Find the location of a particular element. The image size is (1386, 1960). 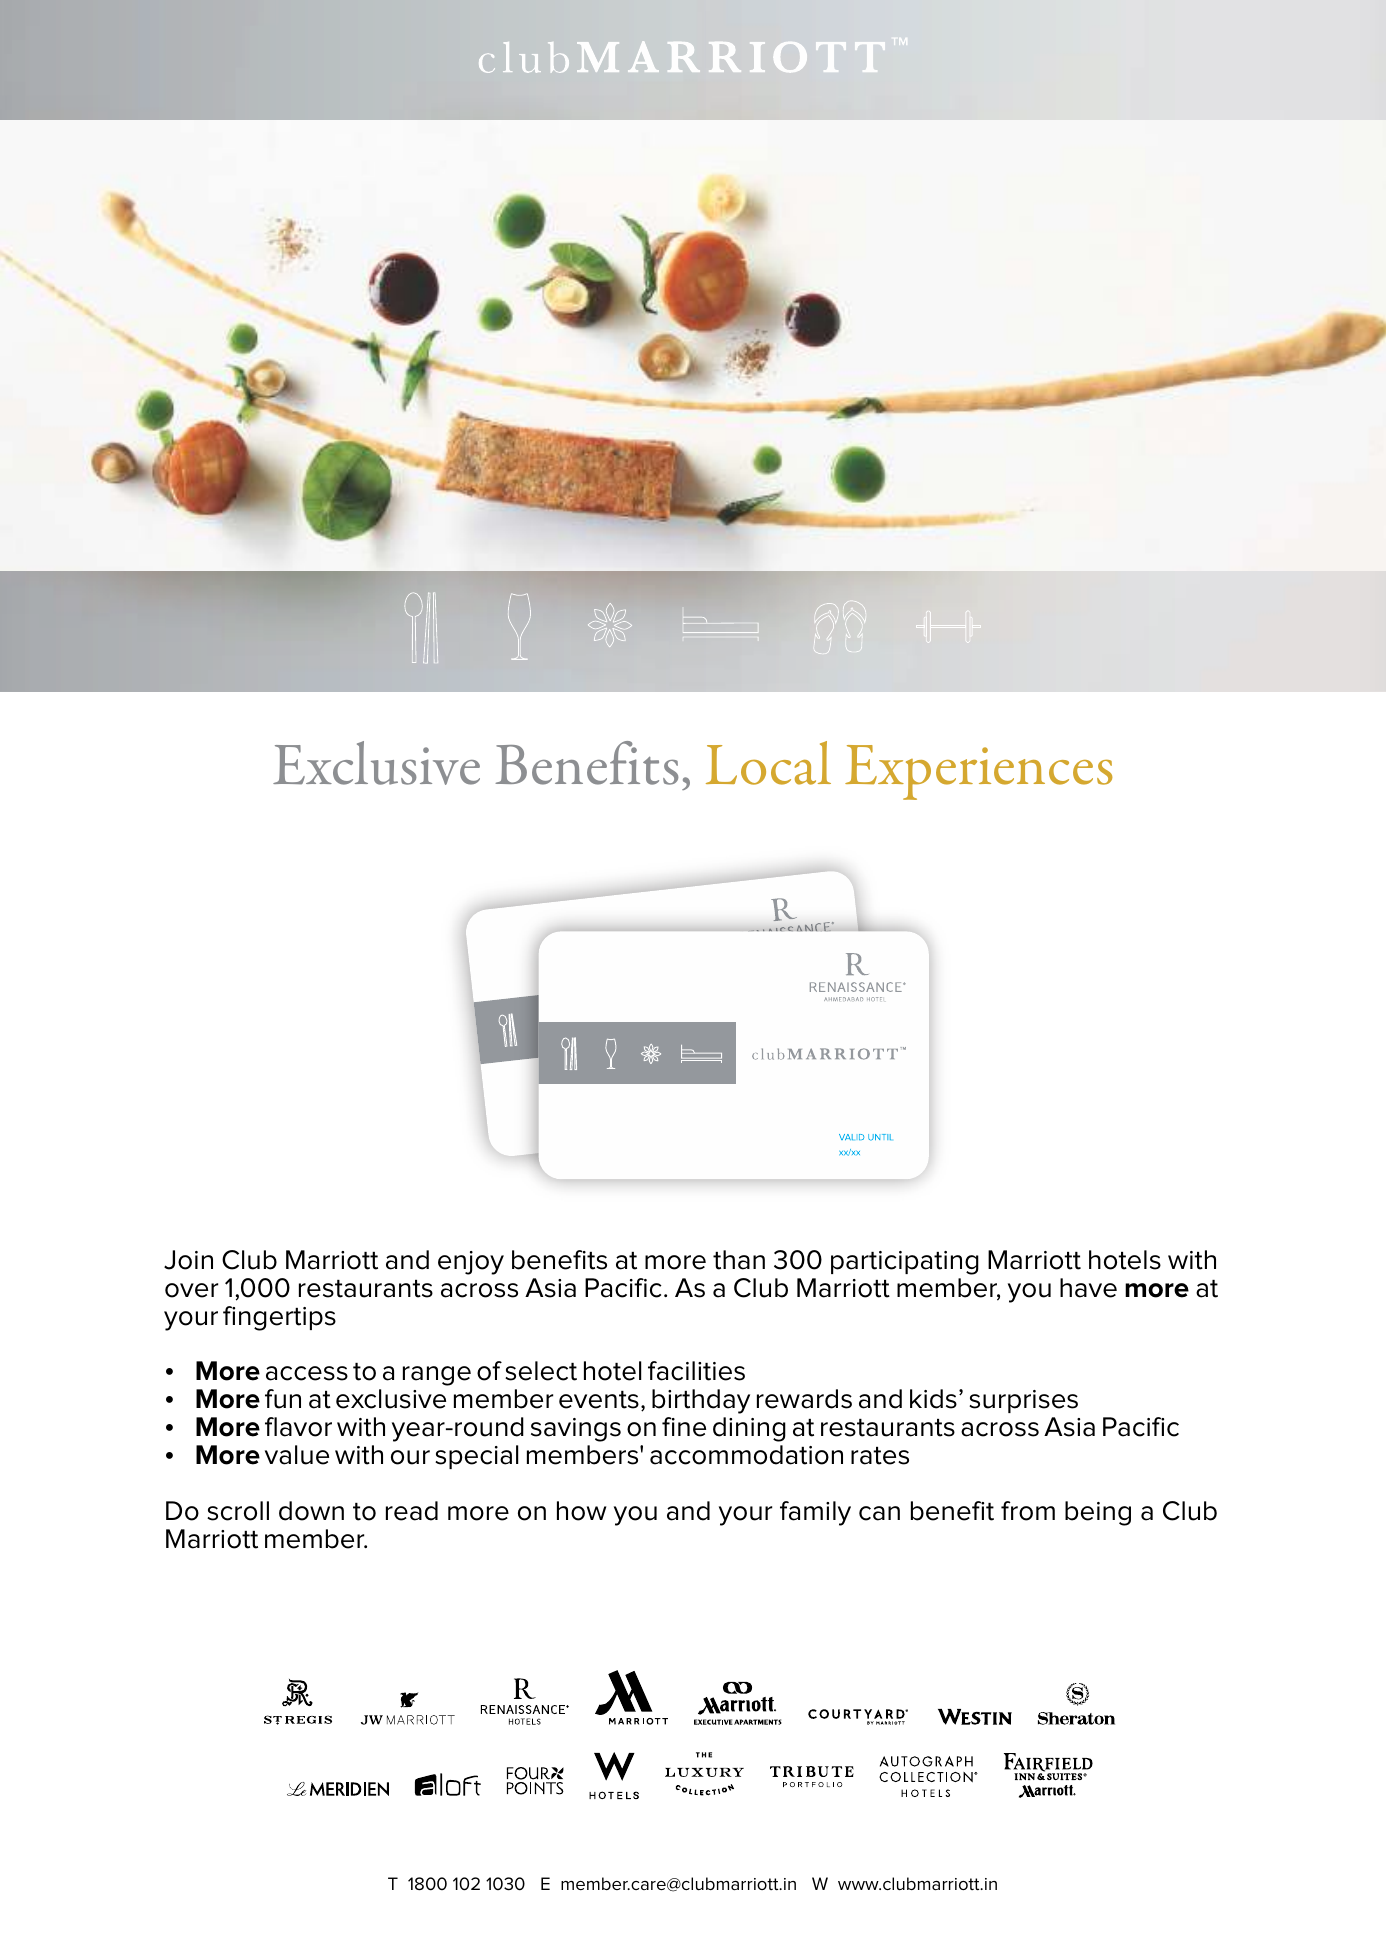

than is located at coordinates (739, 1260).
